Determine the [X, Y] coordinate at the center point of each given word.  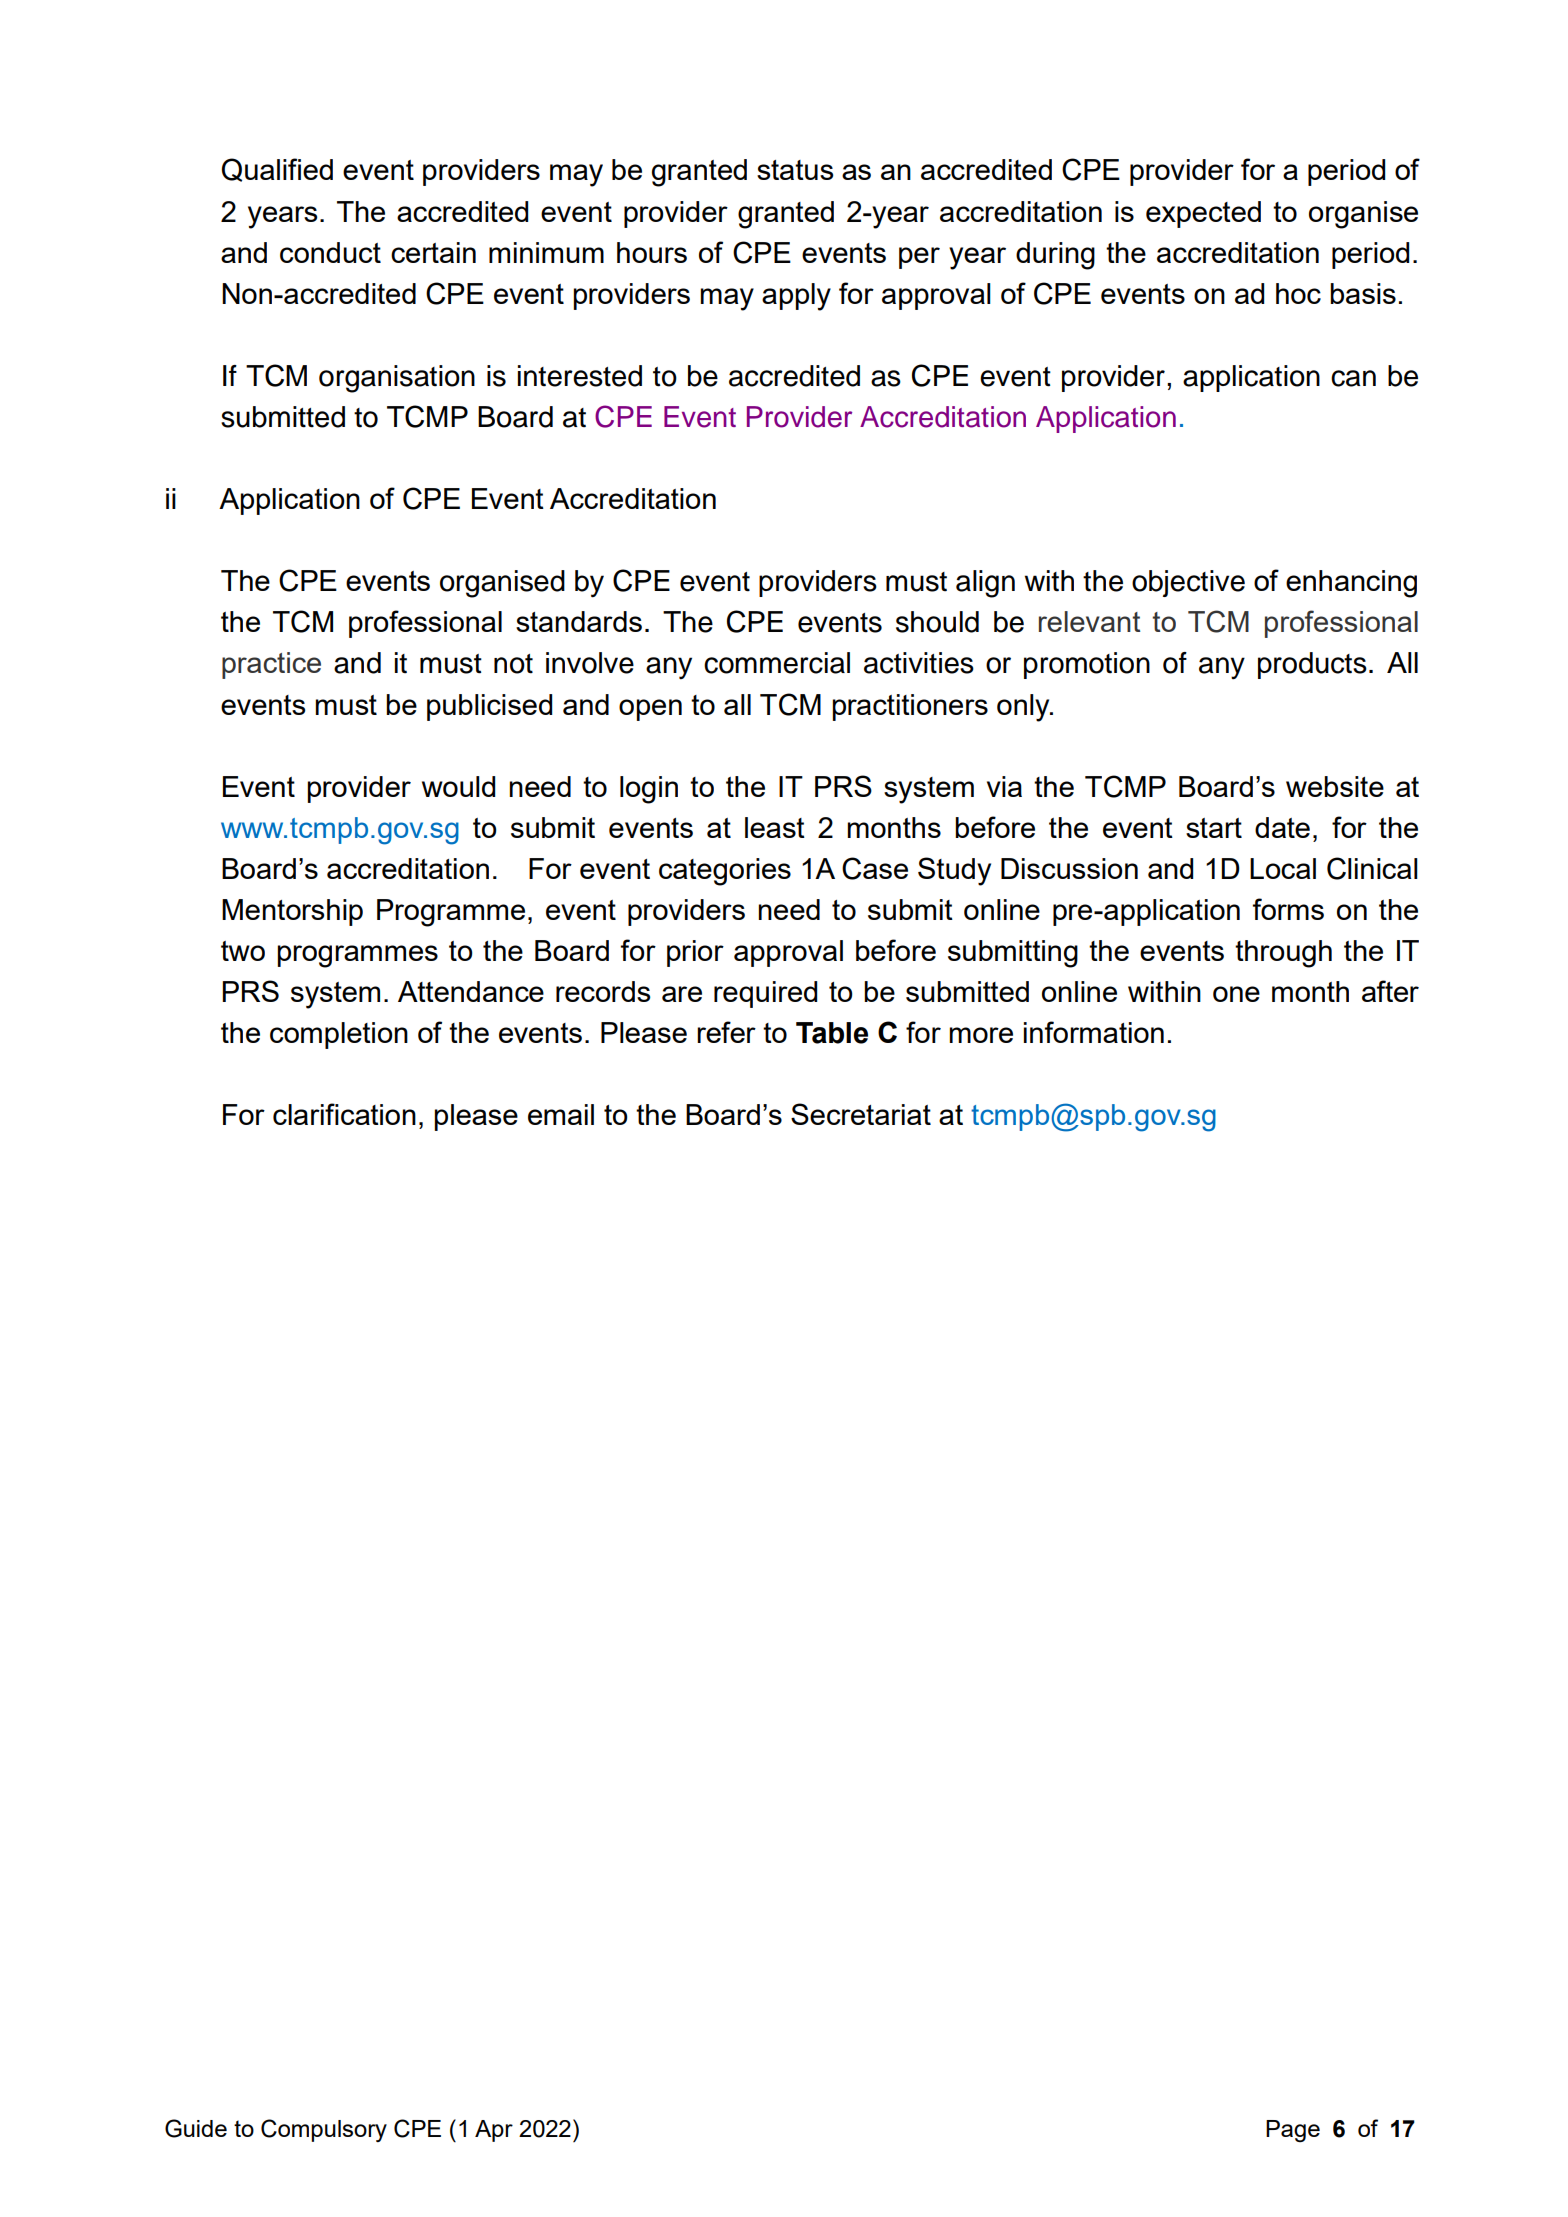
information [1094, 1032]
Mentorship [292, 912]
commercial [777, 663]
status [795, 170]
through [1283, 954]
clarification [344, 1114]
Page [1293, 2131]
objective [1188, 583]
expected [1203, 214]
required [765, 994]
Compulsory [324, 2130]
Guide [196, 2128]
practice [271, 665]
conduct [330, 252]
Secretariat [861, 1114]
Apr [494, 2131]
